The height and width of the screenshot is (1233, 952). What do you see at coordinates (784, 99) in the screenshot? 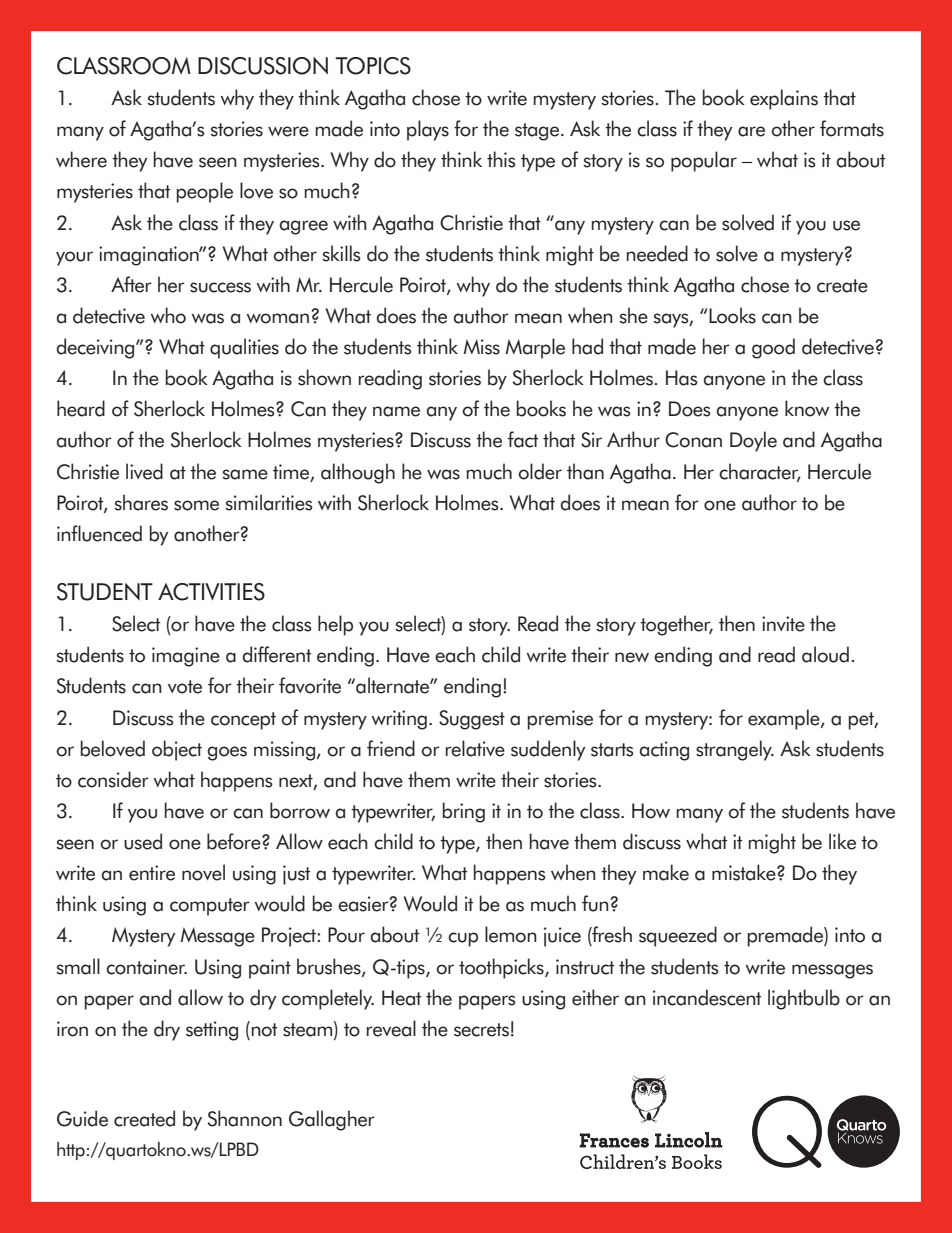
I see `explains` at bounding box center [784, 99].
